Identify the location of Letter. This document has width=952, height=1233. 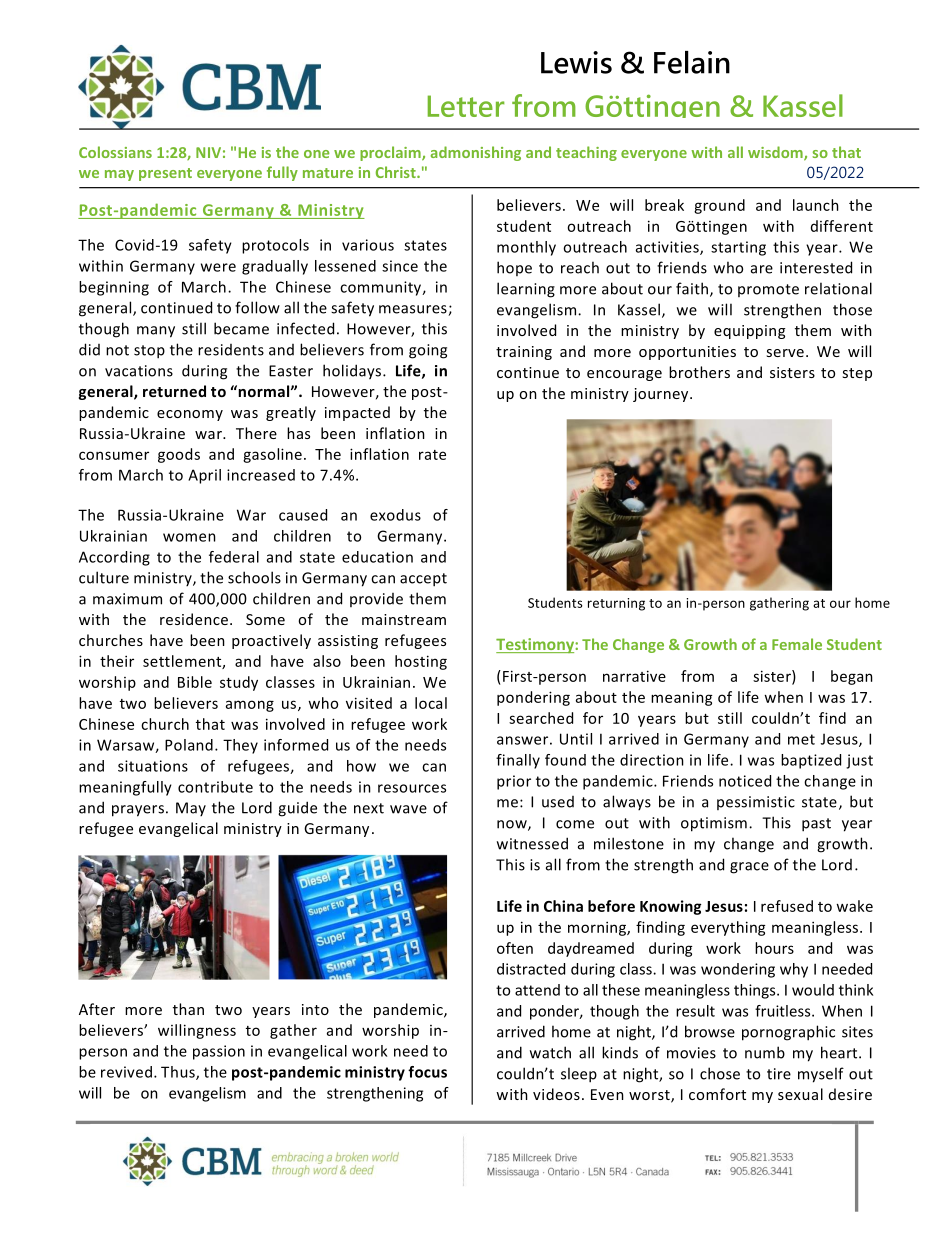
(466, 106).
